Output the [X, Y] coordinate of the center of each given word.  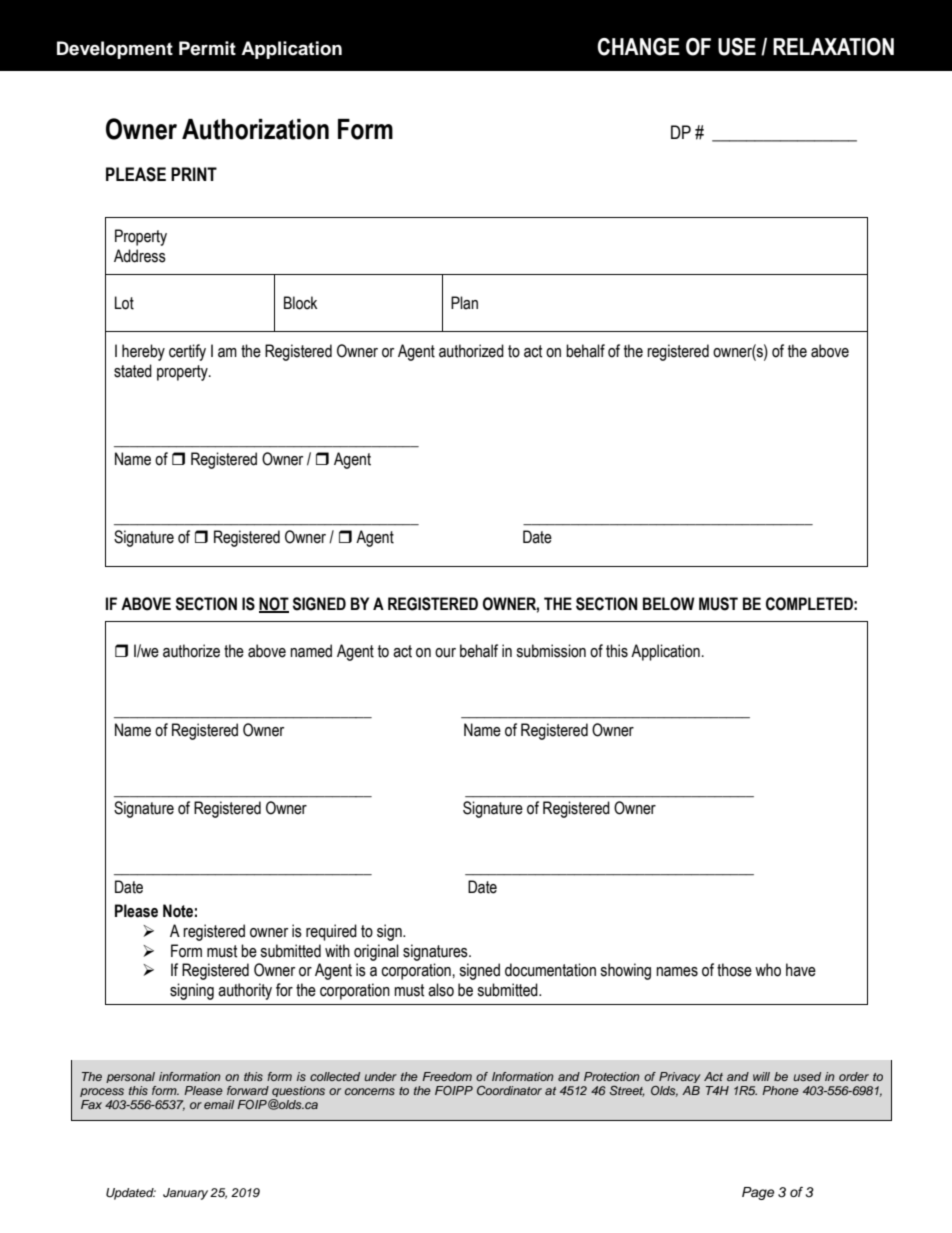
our [445, 653]
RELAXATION [833, 47]
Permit [207, 48]
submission [551, 651]
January [185, 1194]
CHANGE [638, 47]
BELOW [669, 604]
